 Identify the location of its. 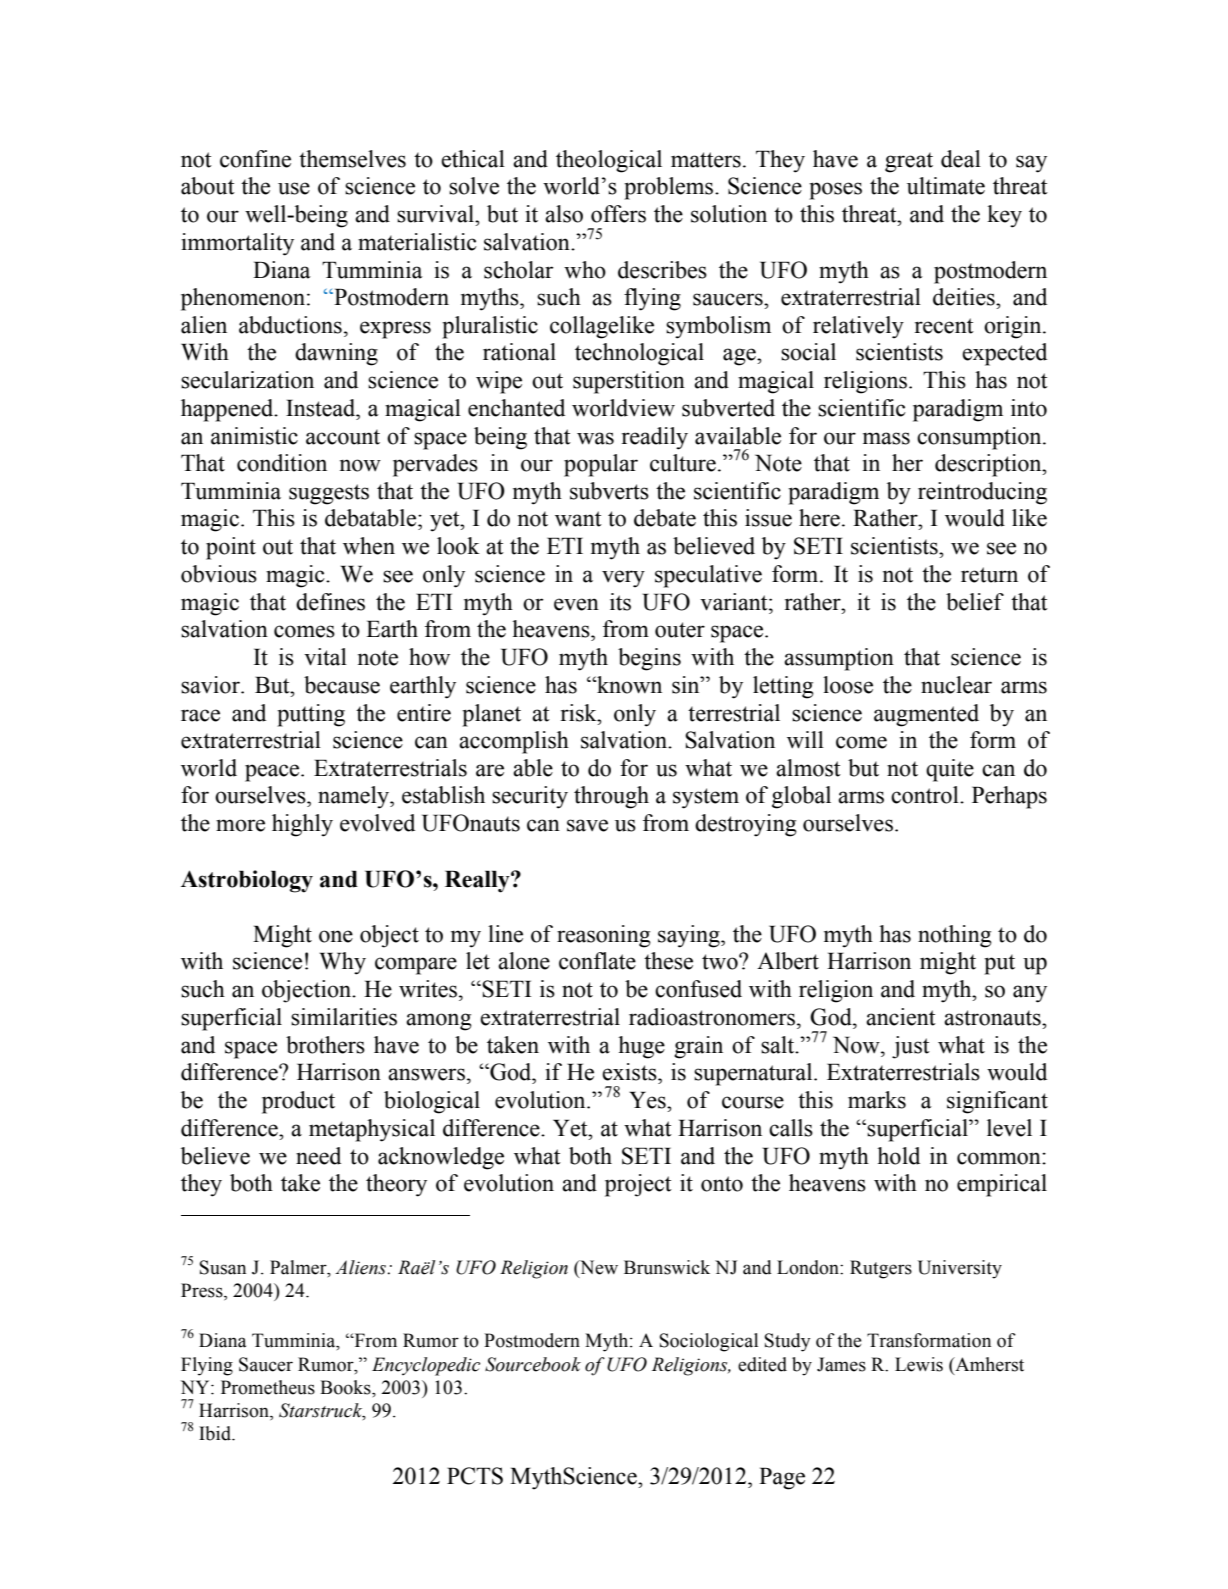
(620, 602).
